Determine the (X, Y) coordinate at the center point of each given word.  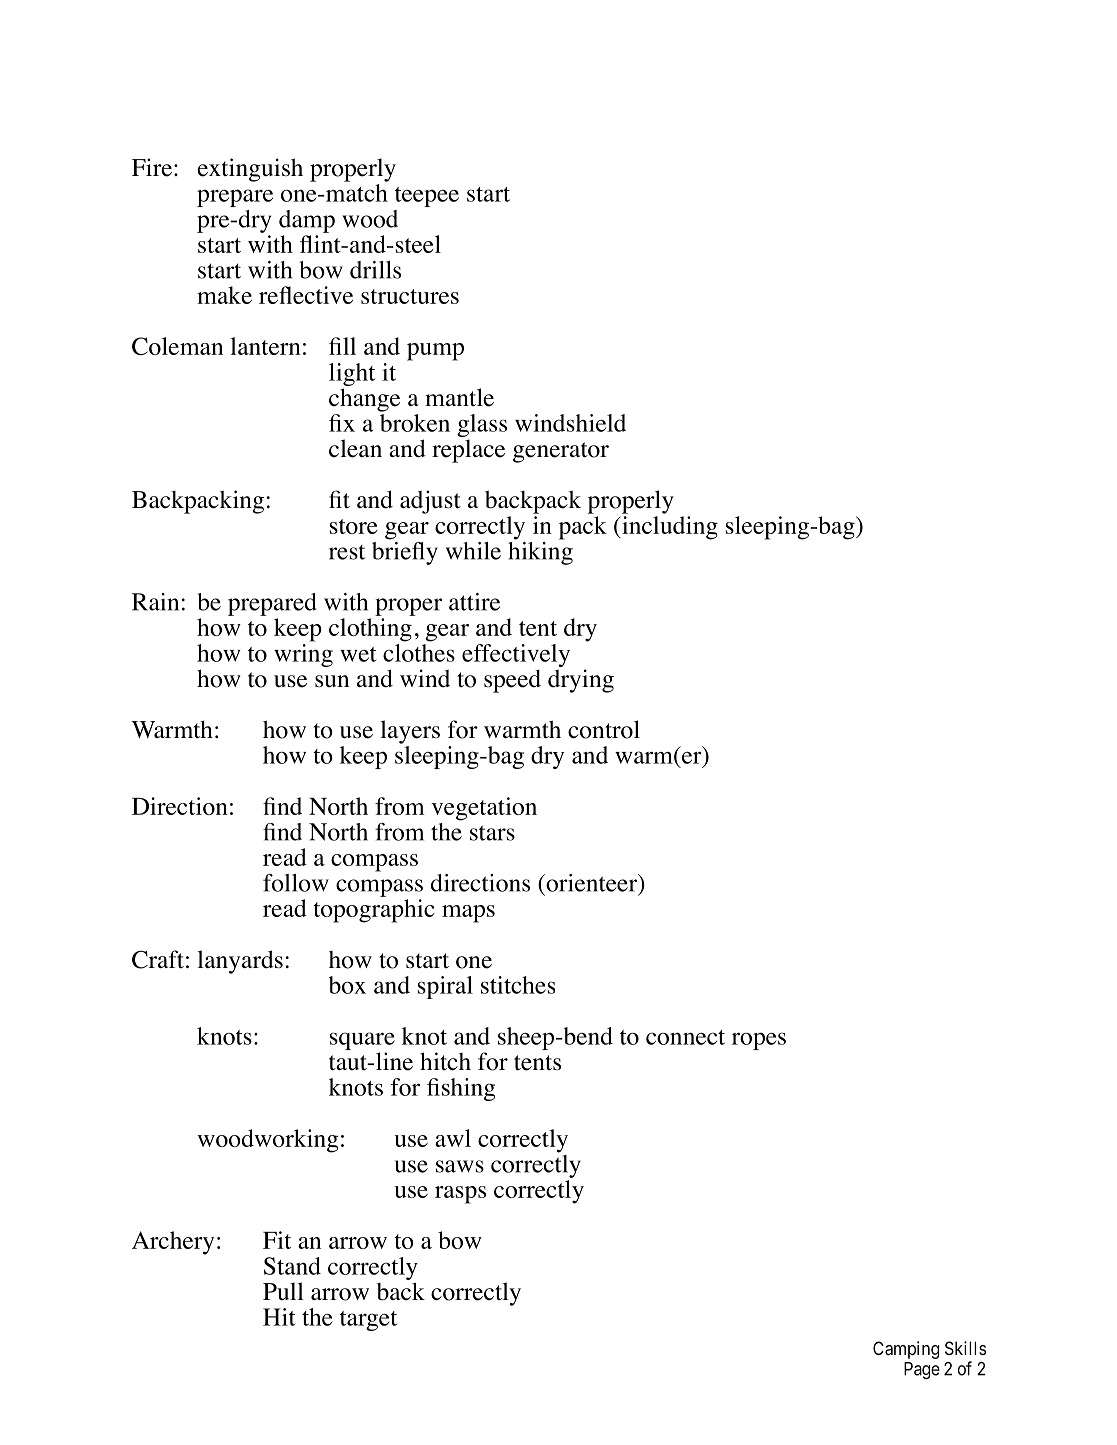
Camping (906, 1350)
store (353, 526)
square (362, 1042)
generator (561, 452)
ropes (759, 1041)
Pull (283, 1291)
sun (332, 681)
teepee (427, 197)
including (669, 528)
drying (581, 681)
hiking (540, 552)
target (368, 1321)
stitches (518, 985)
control (604, 729)
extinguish (250, 170)
